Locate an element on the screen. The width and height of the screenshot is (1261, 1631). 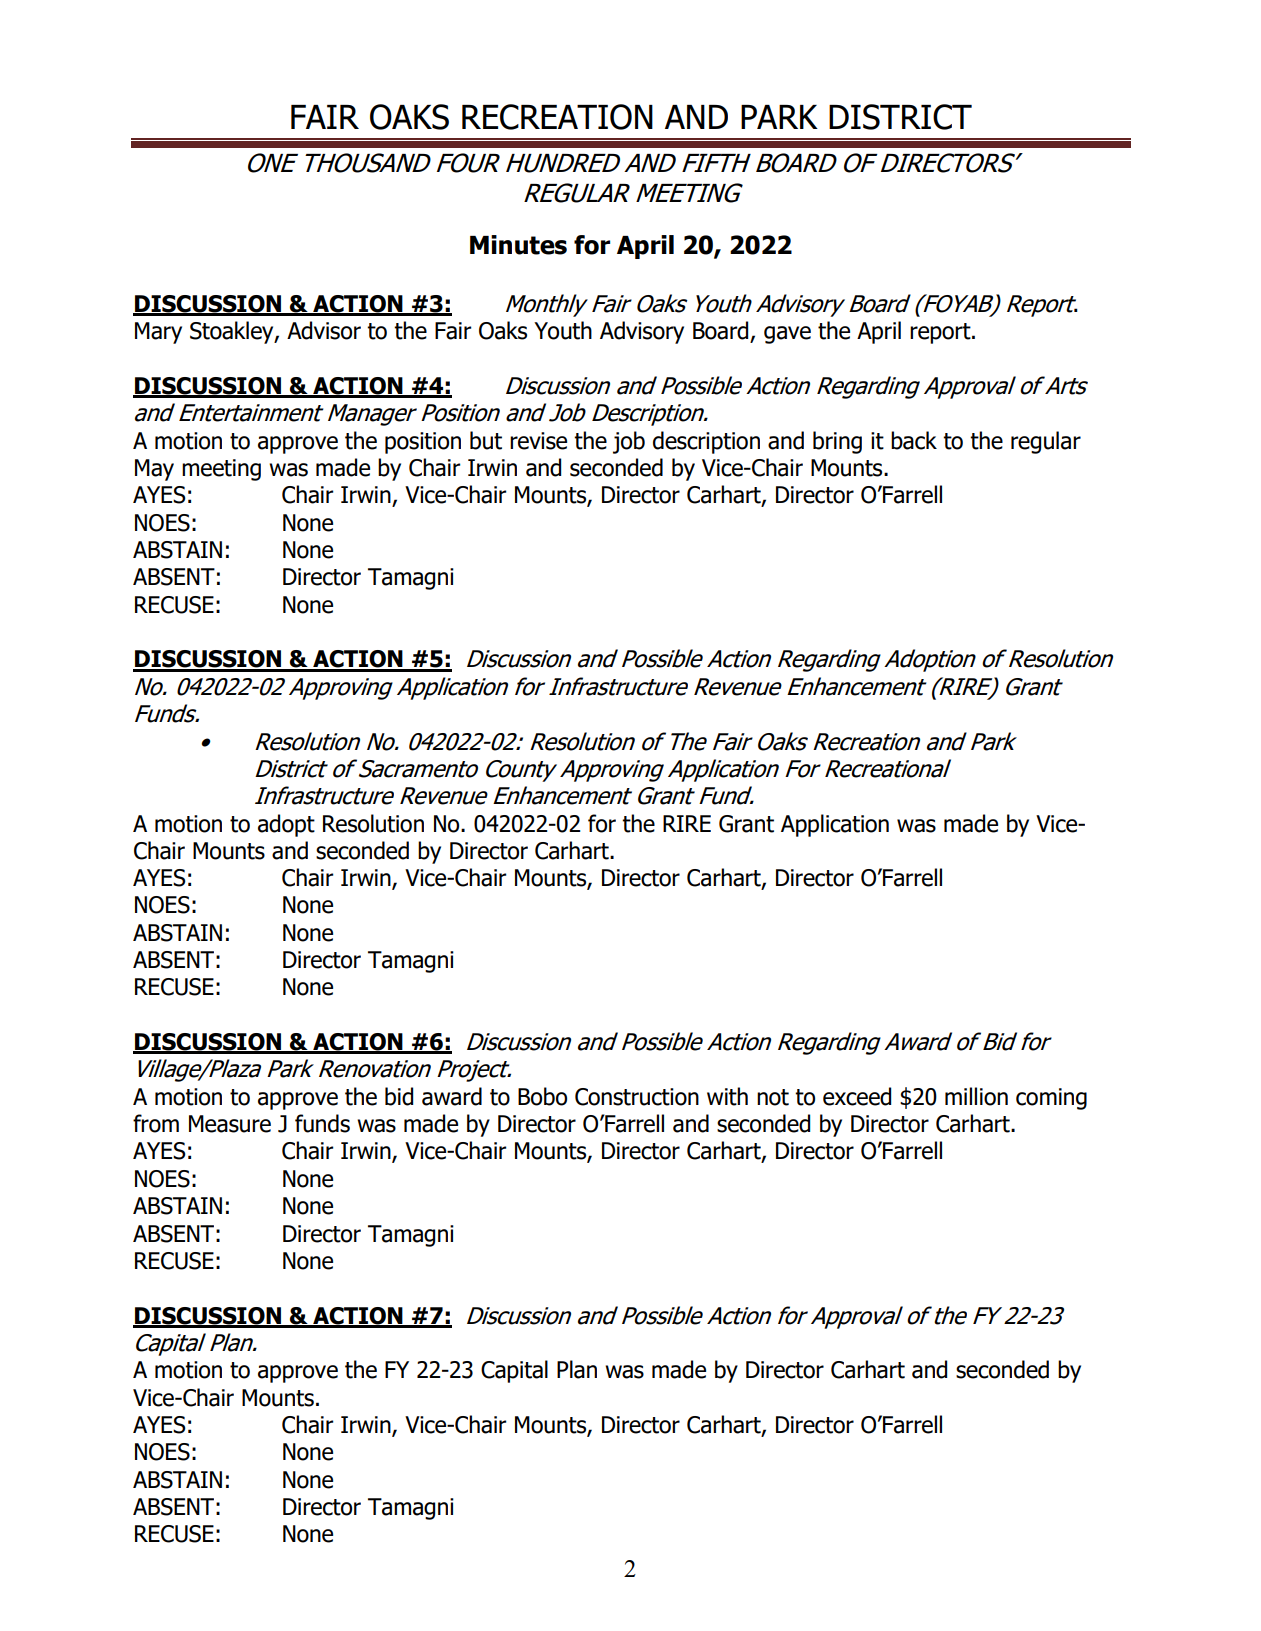
gave is located at coordinates (787, 335).
